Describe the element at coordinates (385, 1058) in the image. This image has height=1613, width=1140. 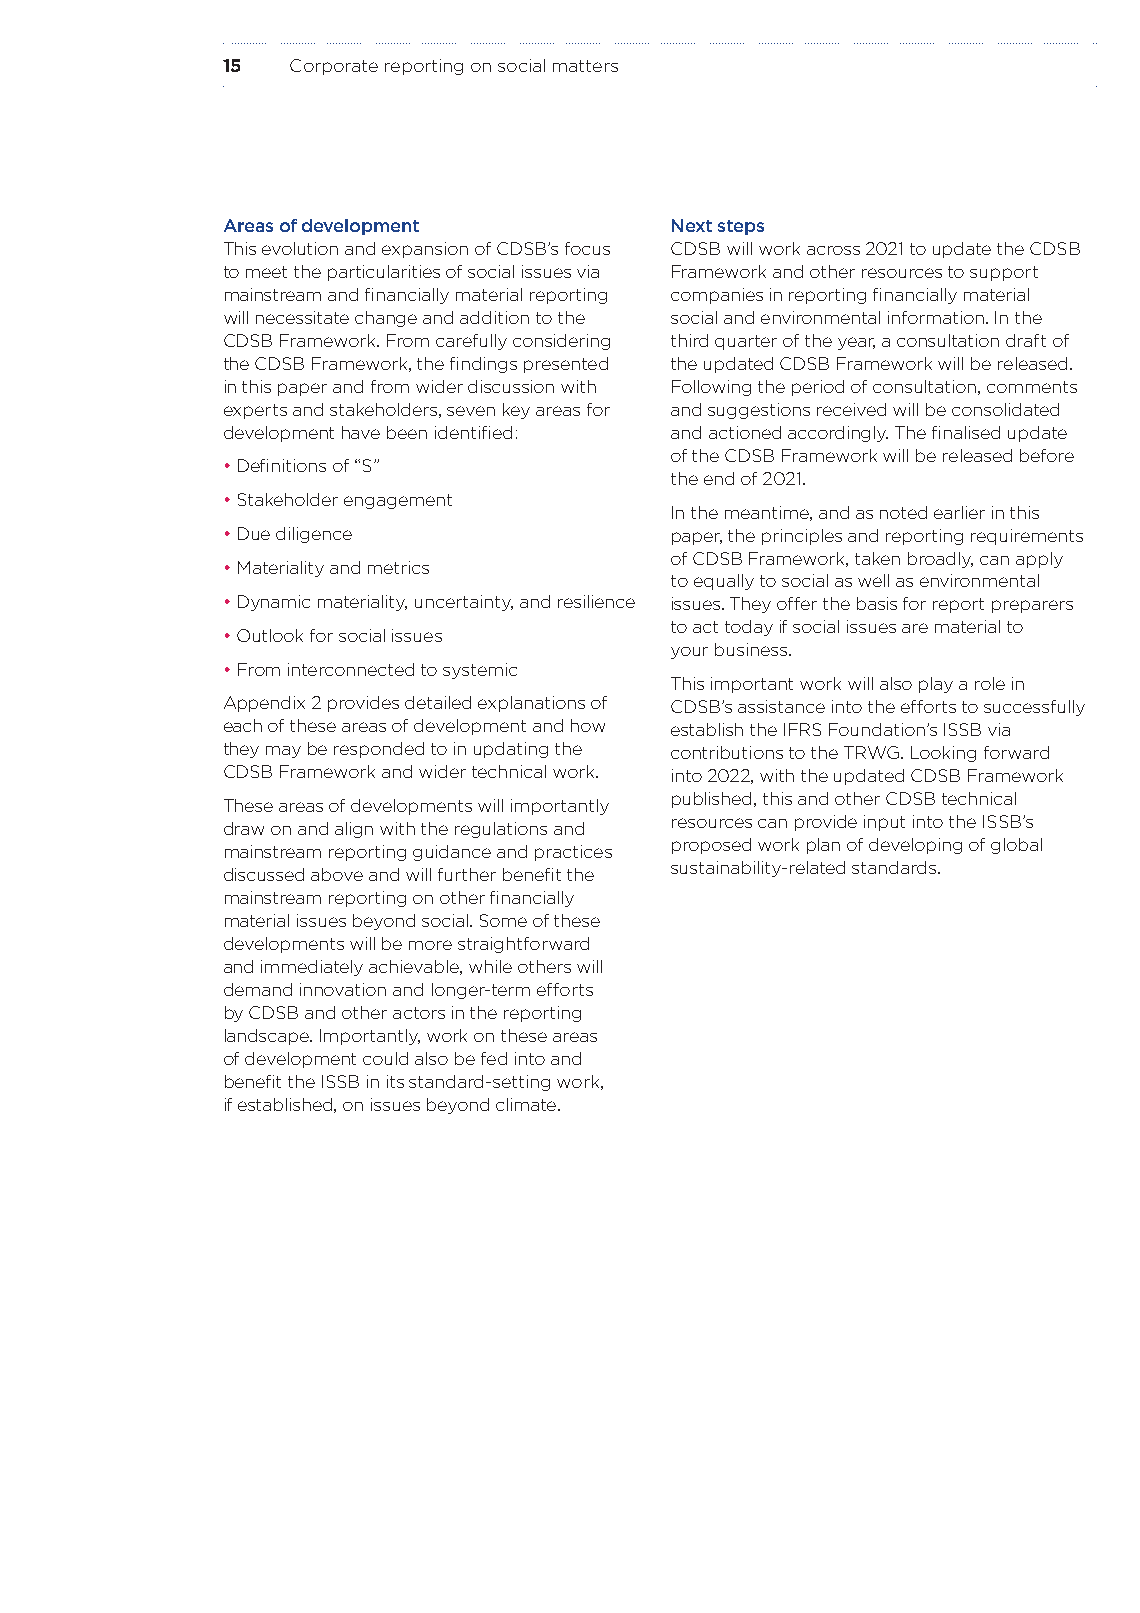
I see `could` at that location.
